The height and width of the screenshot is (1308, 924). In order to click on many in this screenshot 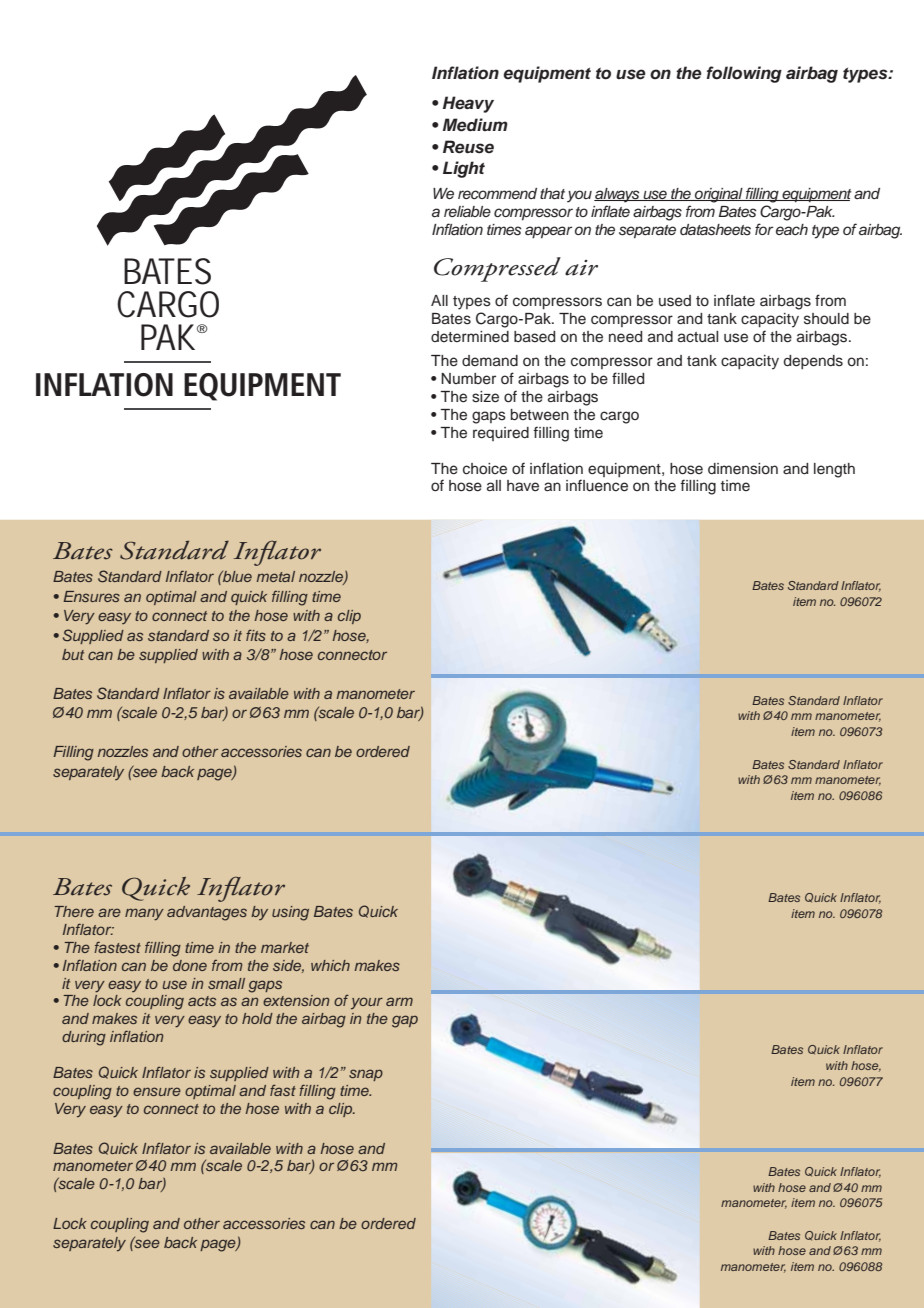, I will do `click(144, 914)`.
